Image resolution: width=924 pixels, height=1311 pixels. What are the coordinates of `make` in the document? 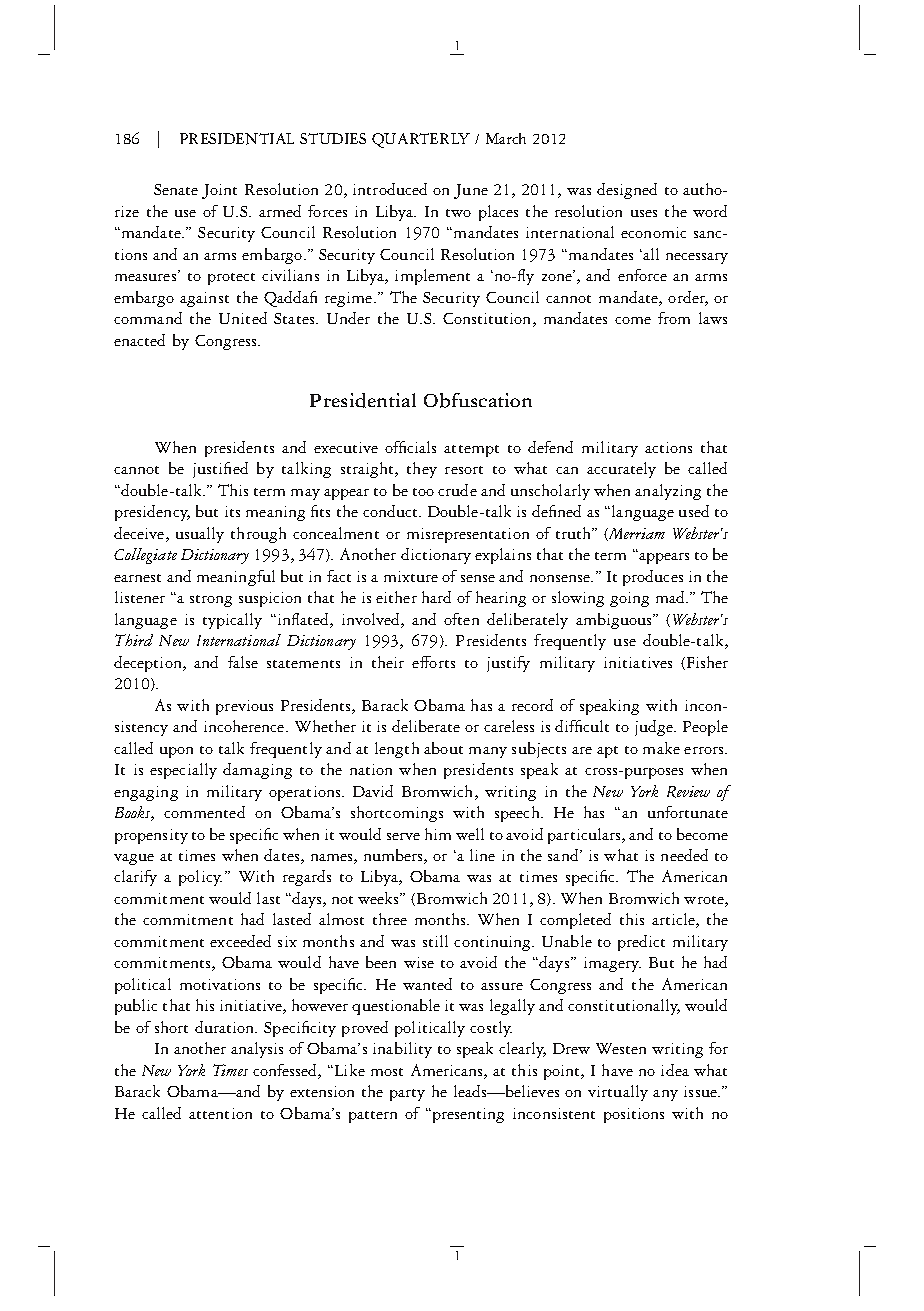 It's located at (661, 748).
